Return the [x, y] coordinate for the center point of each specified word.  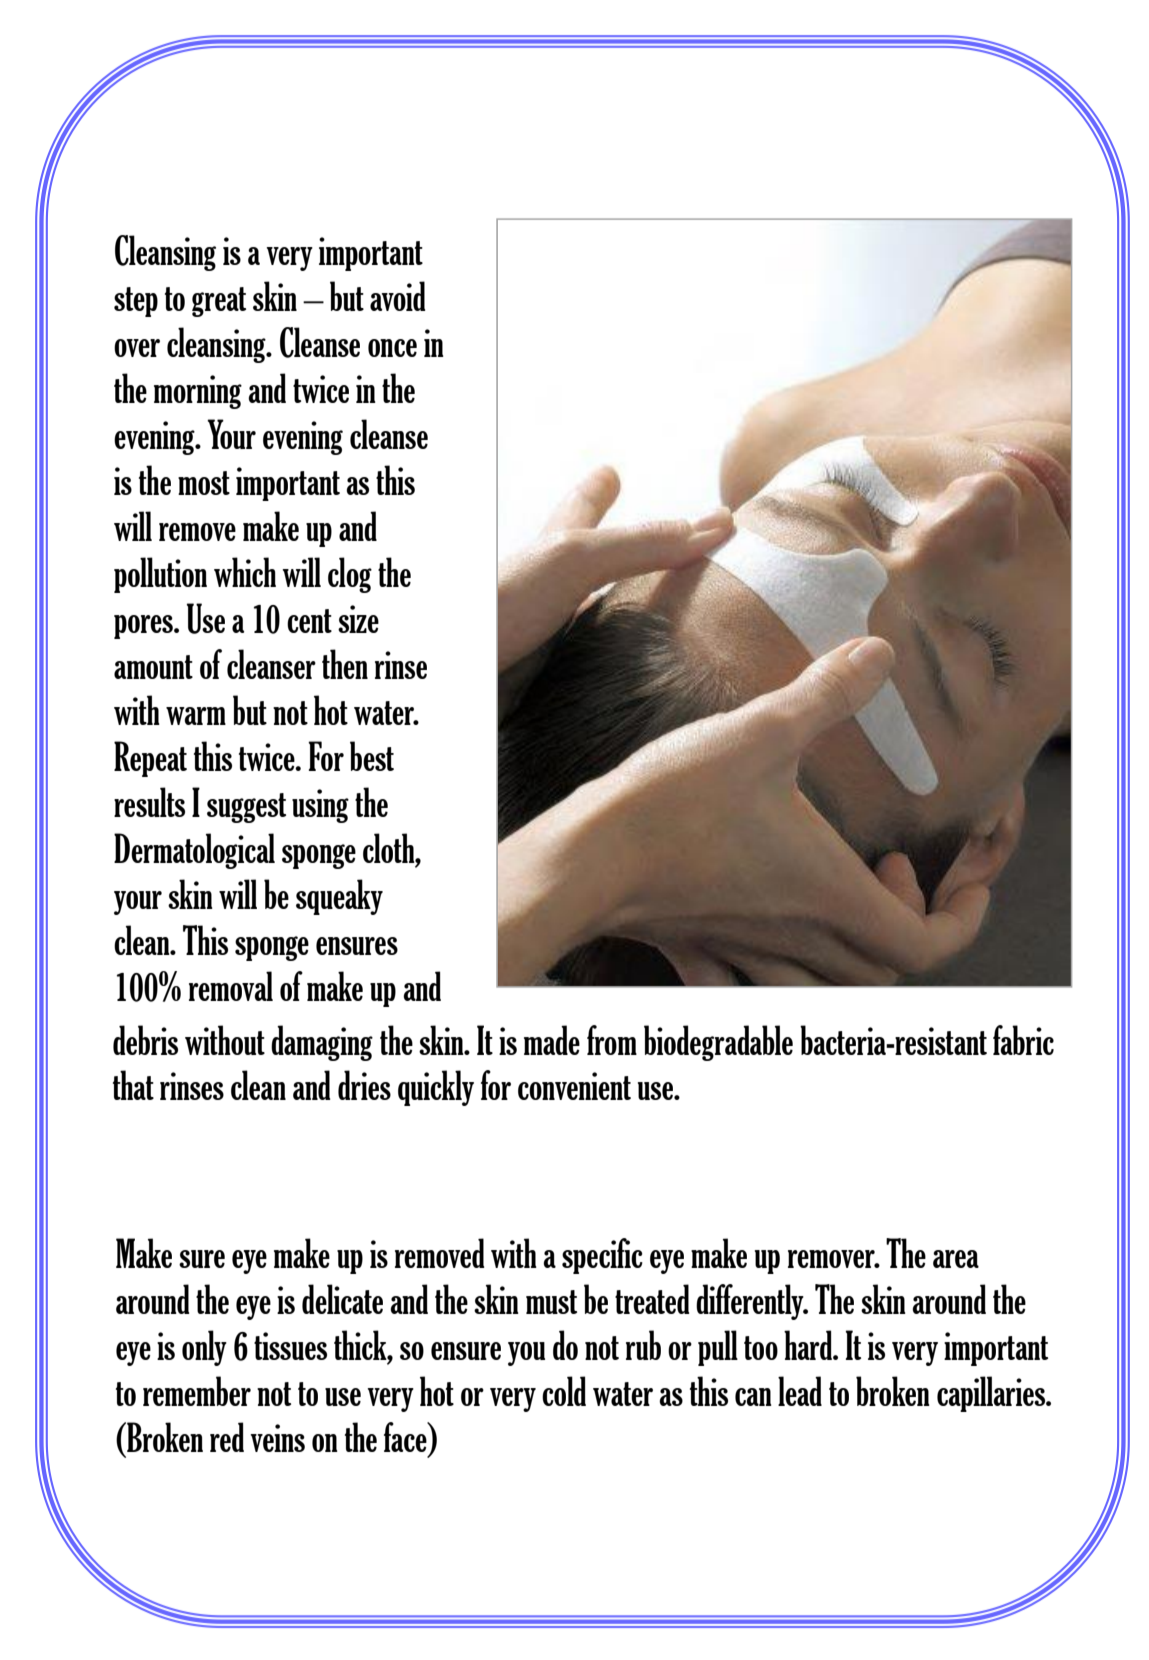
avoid [398, 296]
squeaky [339, 897]
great [219, 302]
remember [197, 1391]
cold [564, 1391]
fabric [1023, 1040]
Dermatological [194, 851]
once [392, 348]
